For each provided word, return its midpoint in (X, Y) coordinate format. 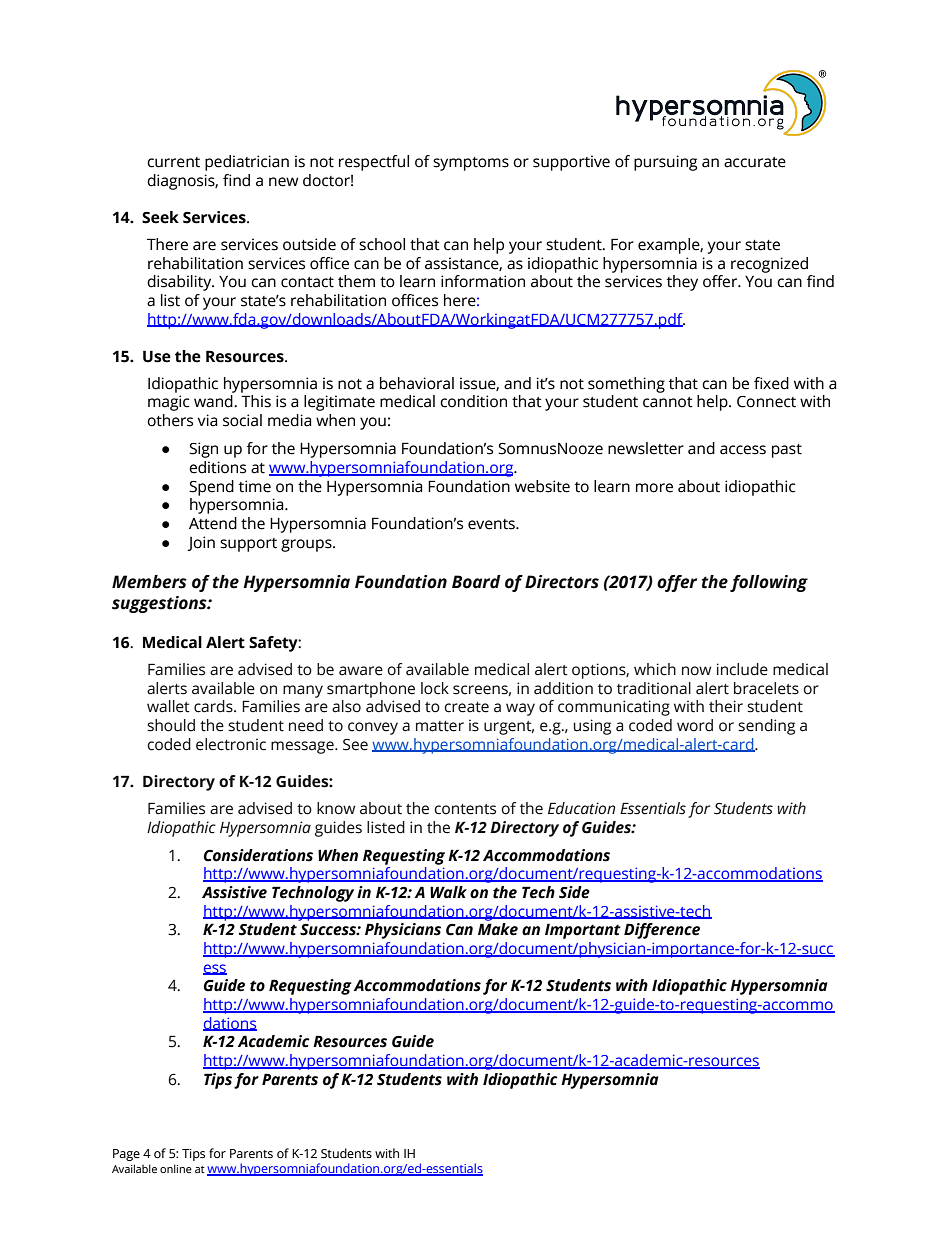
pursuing (665, 163)
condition (473, 401)
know (336, 808)
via (207, 420)
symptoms (471, 164)
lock (435, 688)
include (742, 669)
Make (498, 929)
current (173, 162)
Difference (662, 931)
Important (583, 931)
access (743, 450)
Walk (448, 892)
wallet (168, 706)
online (176, 1168)
